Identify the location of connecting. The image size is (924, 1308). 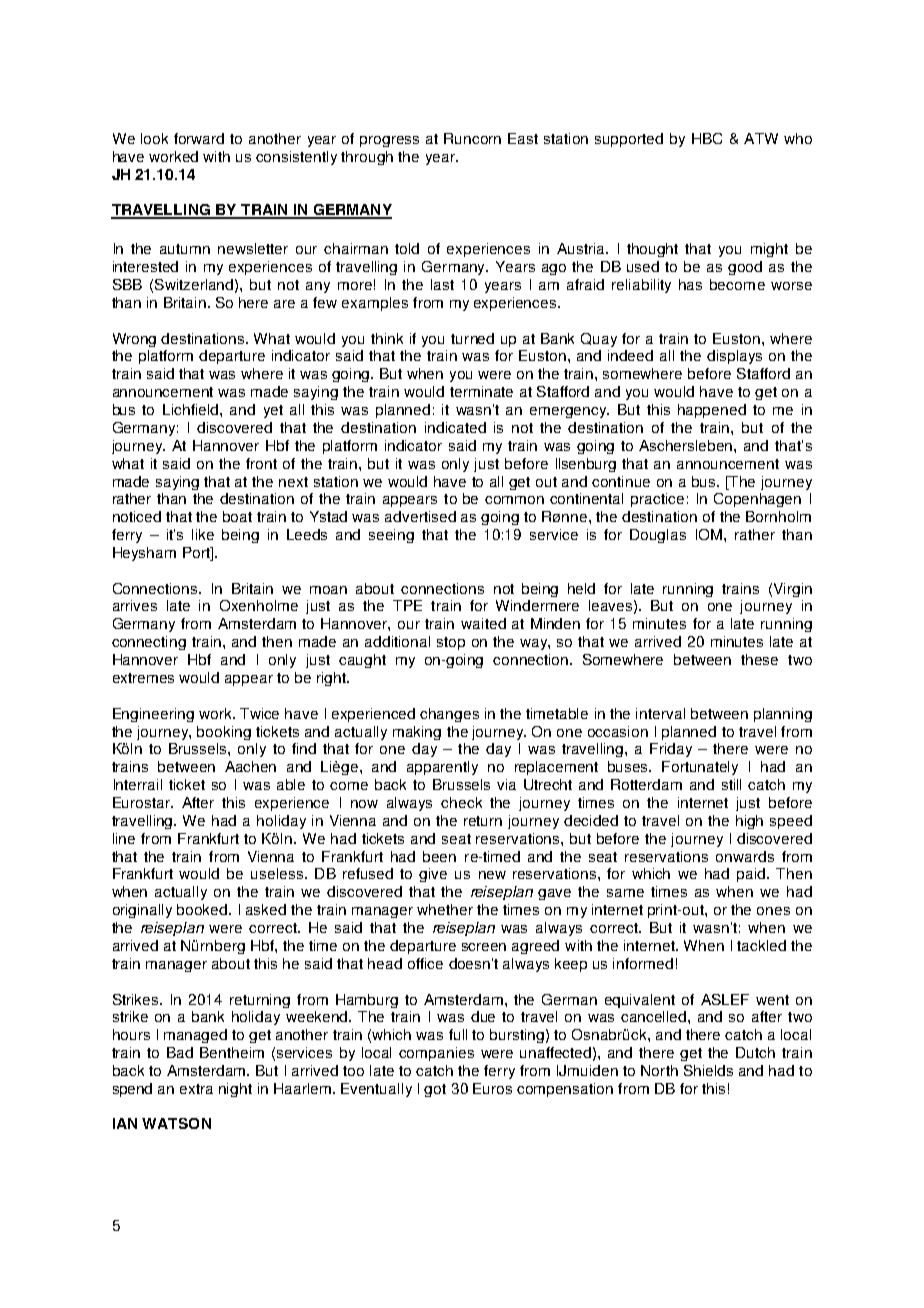
(149, 643).
